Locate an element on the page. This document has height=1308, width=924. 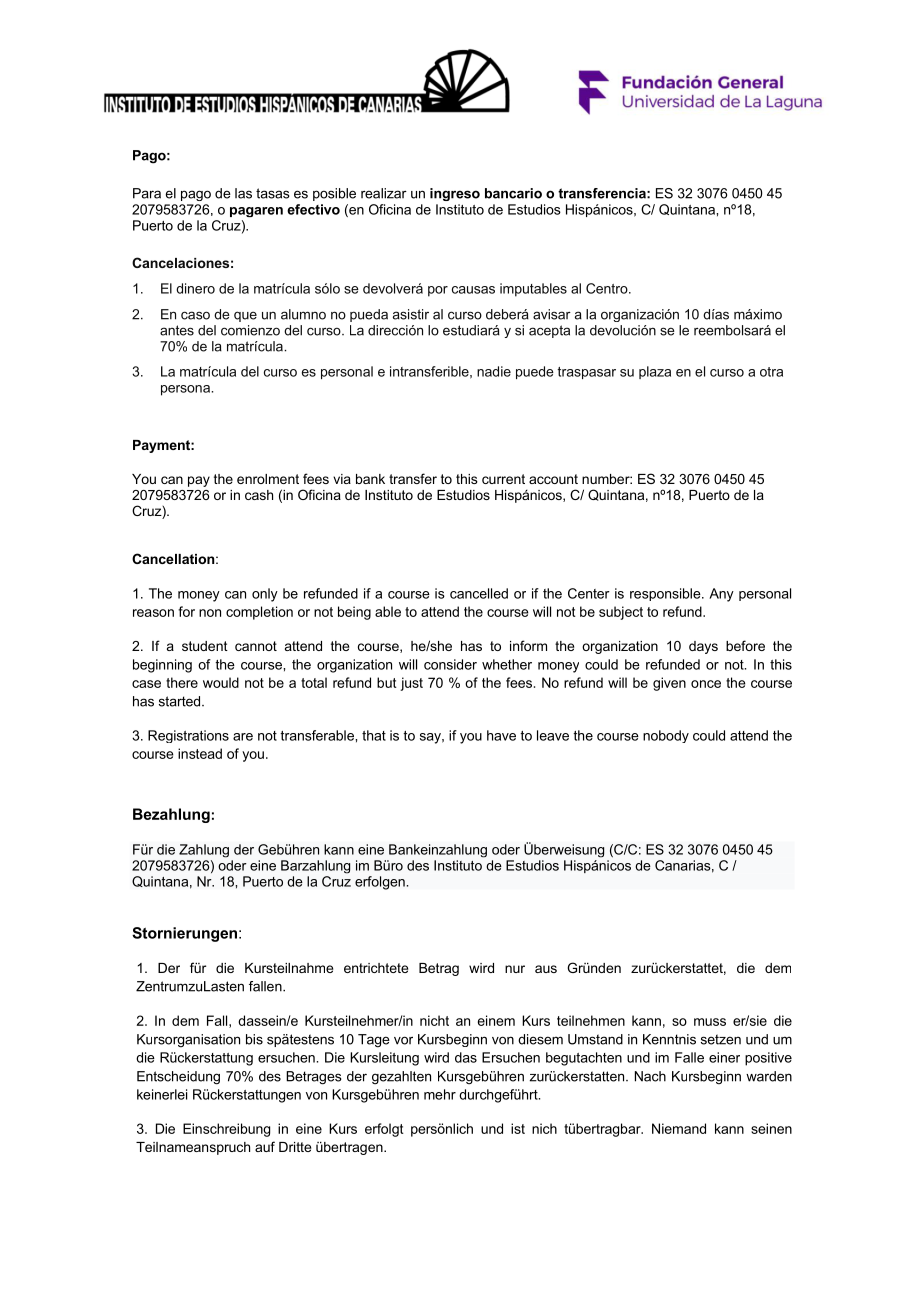
enrolment is located at coordinates (268, 479).
